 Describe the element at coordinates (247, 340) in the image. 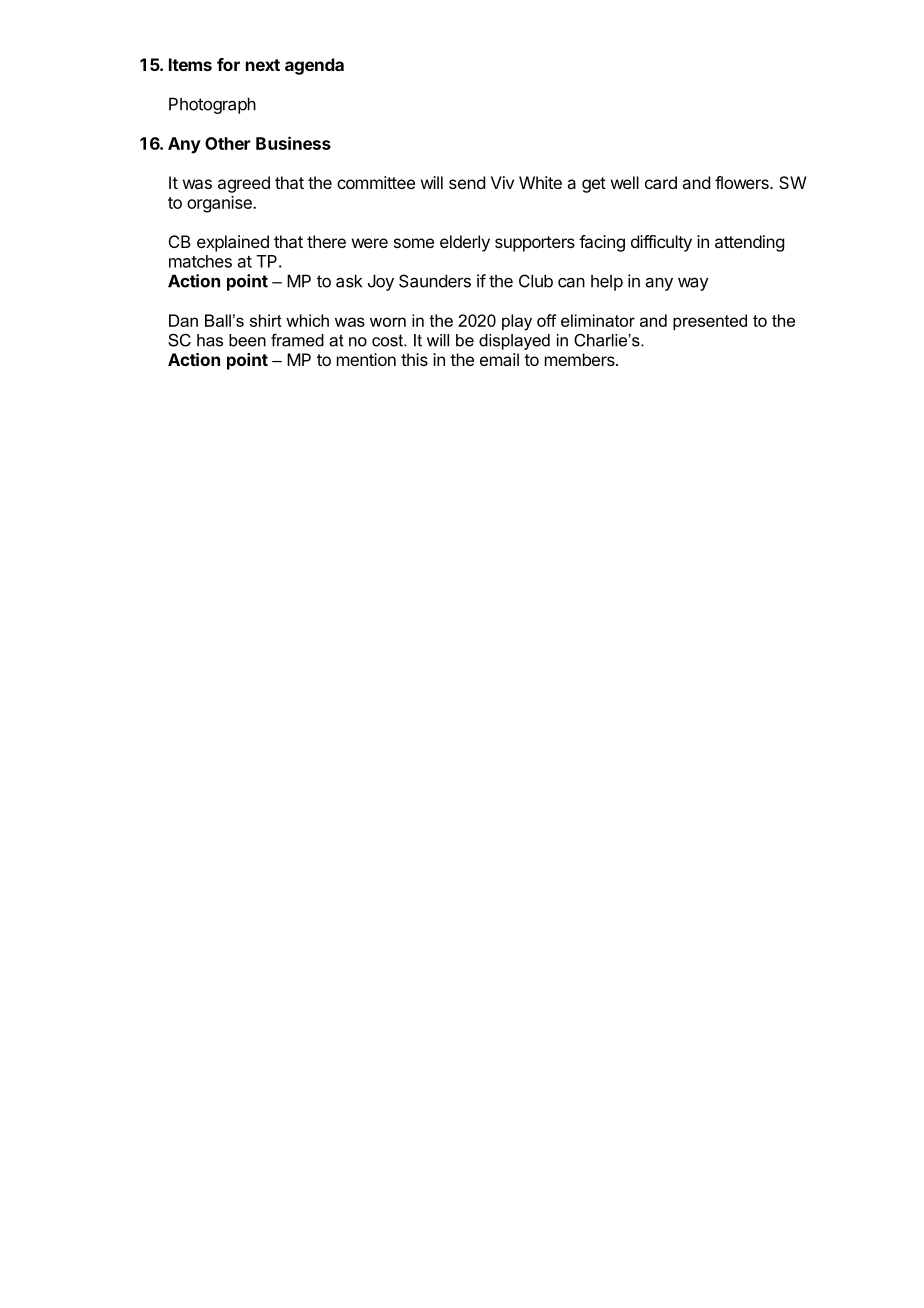

I see `been` at that location.
